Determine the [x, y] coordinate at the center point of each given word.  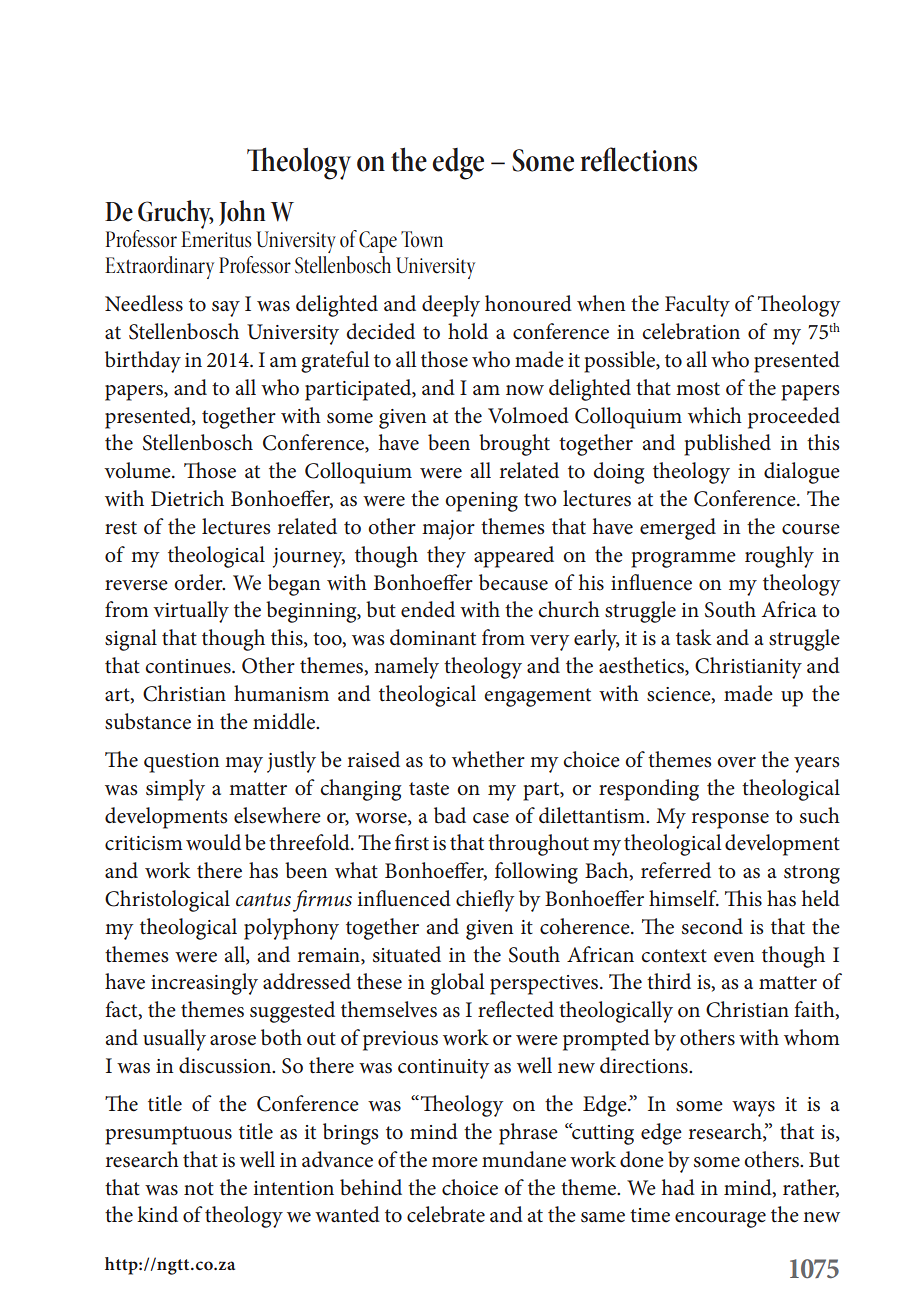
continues [189, 666]
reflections [638, 159]
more [455, 1162]
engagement [537, 697]
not [199, 1189]
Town [422, 239]
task [694, 637]
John [242, 213]
